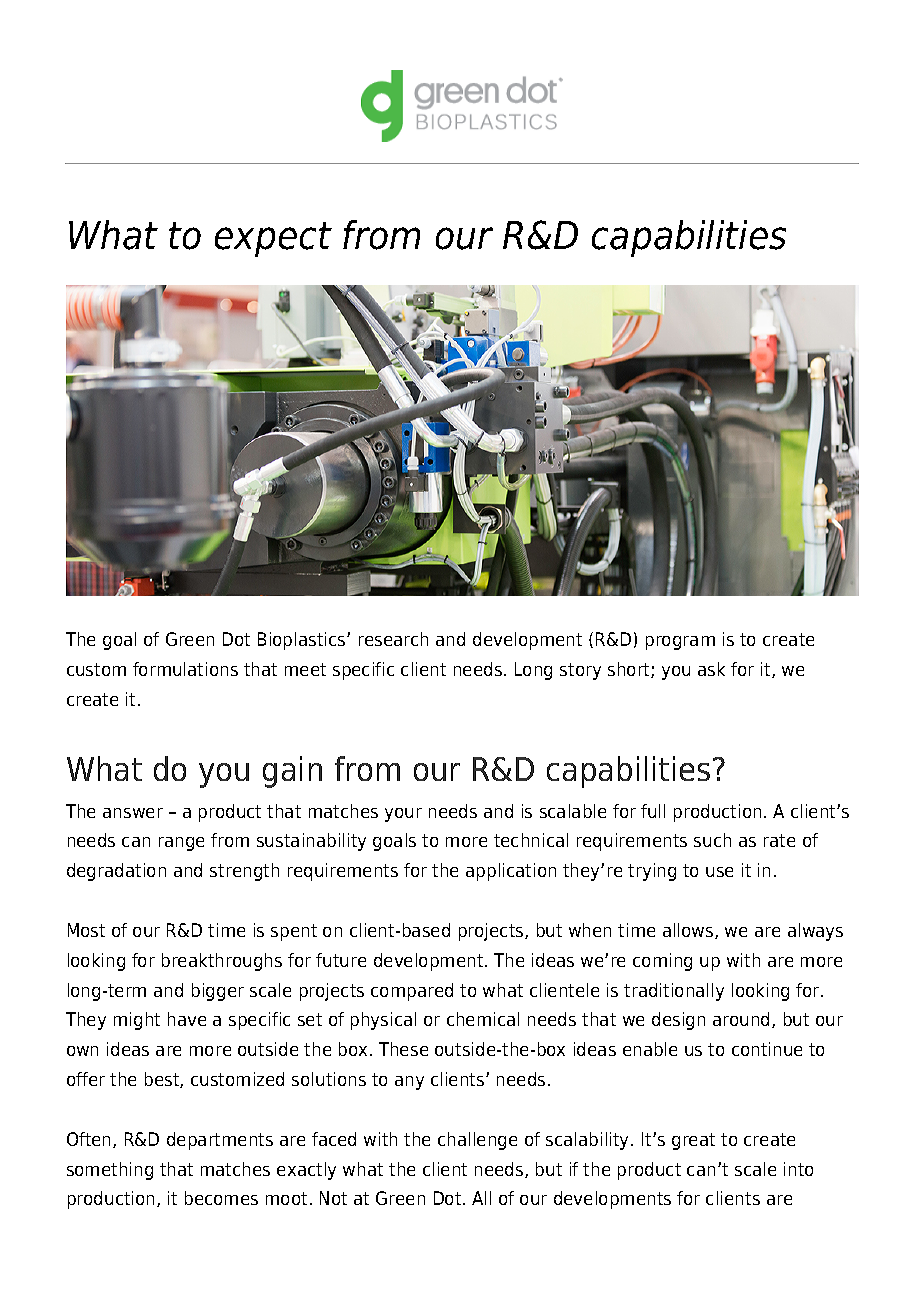  I want to click on compared, so click(412, 992).
